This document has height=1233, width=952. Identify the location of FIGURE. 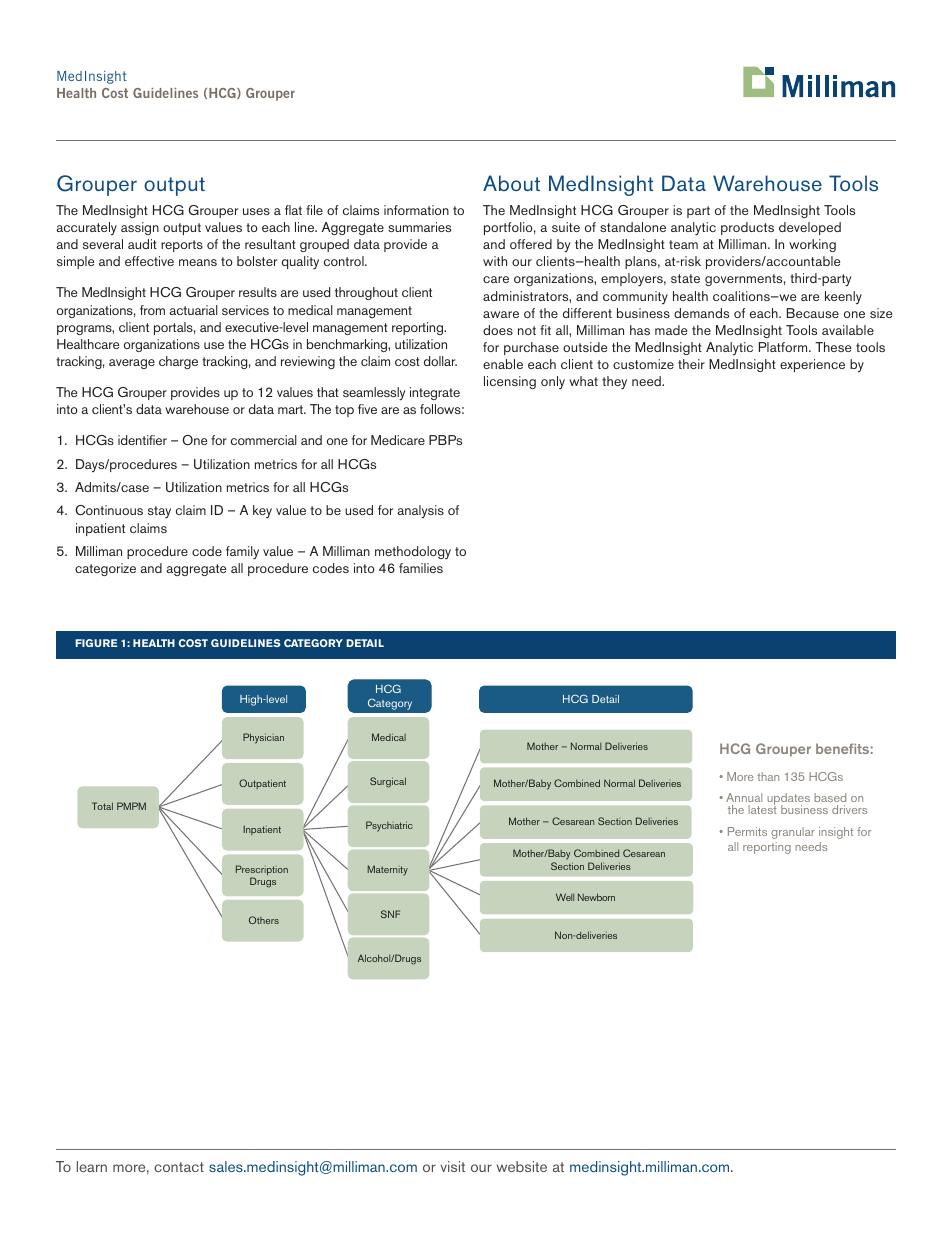
(96, 643).
